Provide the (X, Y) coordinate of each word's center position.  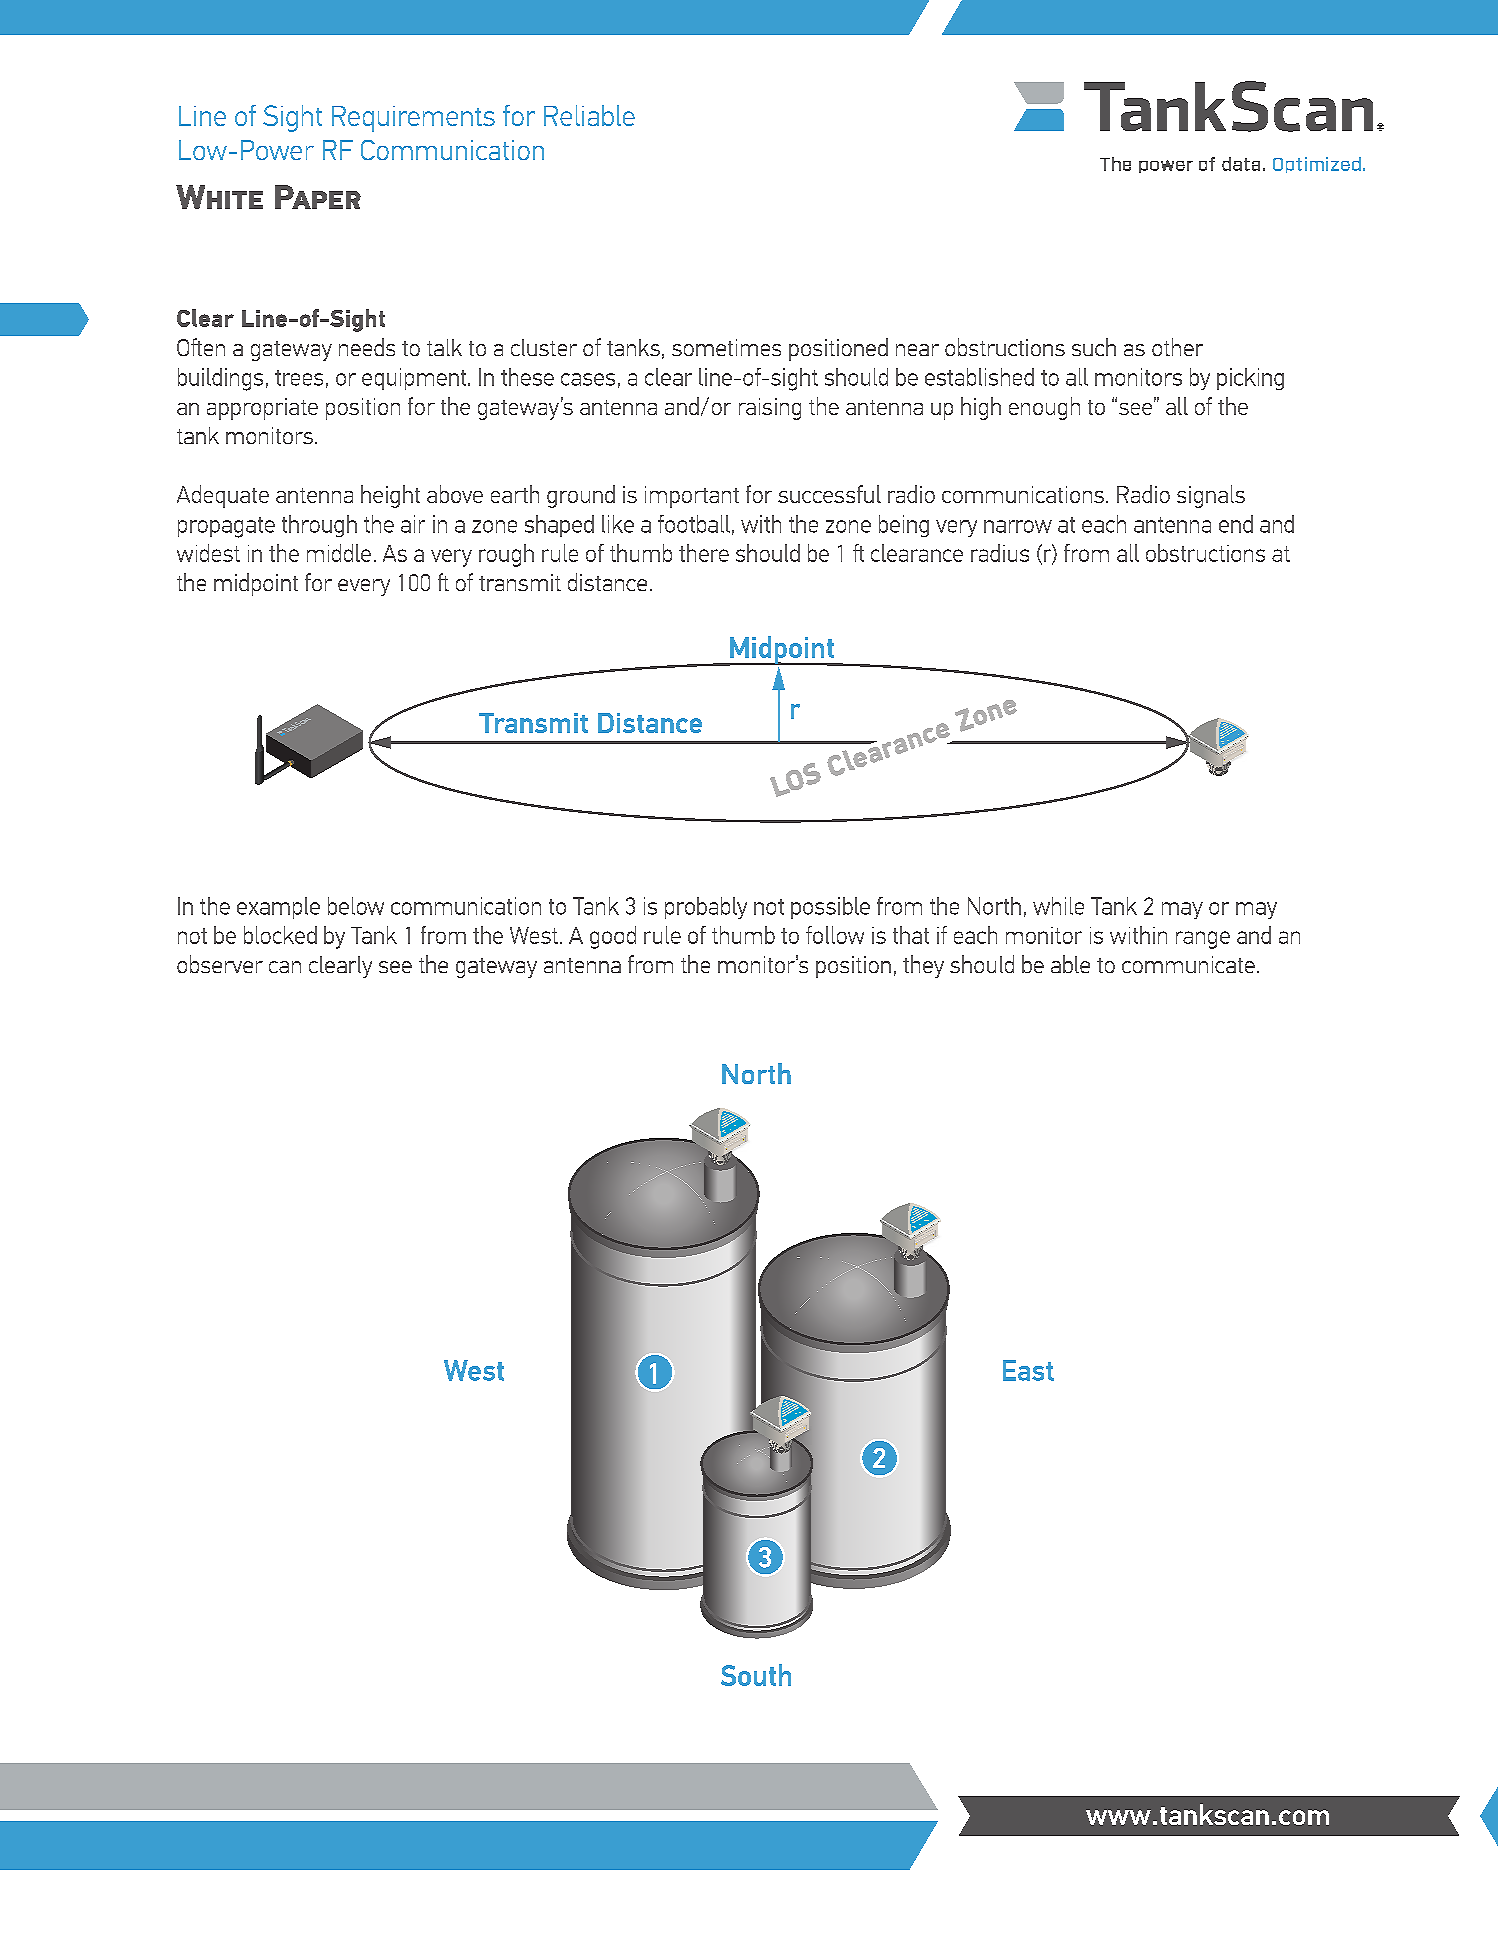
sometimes (726, 347)
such (1094, 347)
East (1028, 1370)
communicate (1188, 964)
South (756, 1675)
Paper (318, 197)
